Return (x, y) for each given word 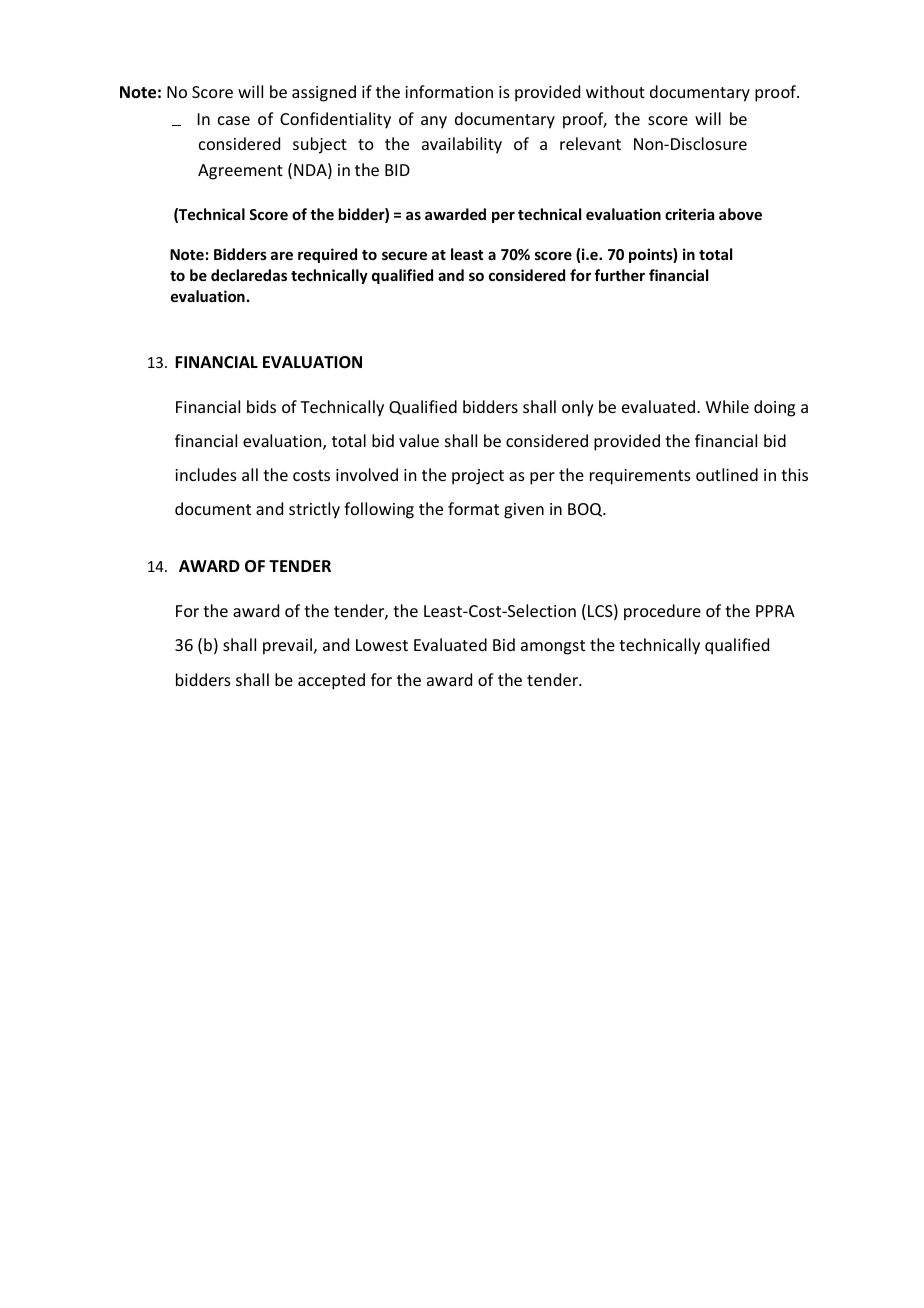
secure (404, 255)
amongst (553, 647)
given (524, 511)
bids (261, 406)
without (615, 91)
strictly (314, 510)
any (434, 122)
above (740, 214)
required (327, 255)
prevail (289, 646)
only (578, 408)
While (727, 406)
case (234, 120)
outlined (727, 474)
